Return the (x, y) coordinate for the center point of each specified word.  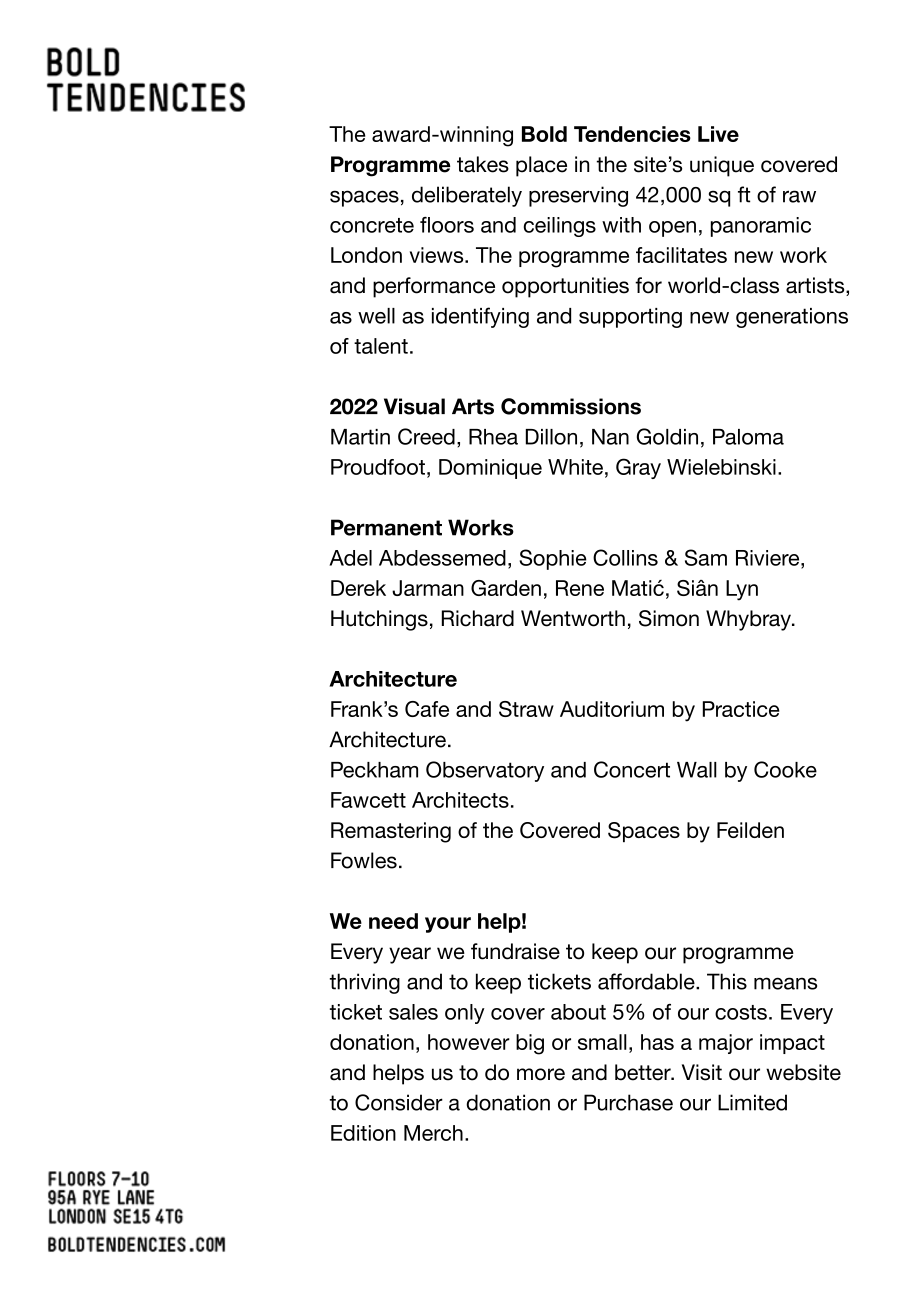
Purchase (628, 1102)
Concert (632, 769)
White (575, 467)
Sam (706, 557)
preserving (578, 196)
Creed (426, 436)
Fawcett (368, 800)
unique (722, 166)
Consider (399, 1102)
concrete (372, 225)
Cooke (785, 769)
